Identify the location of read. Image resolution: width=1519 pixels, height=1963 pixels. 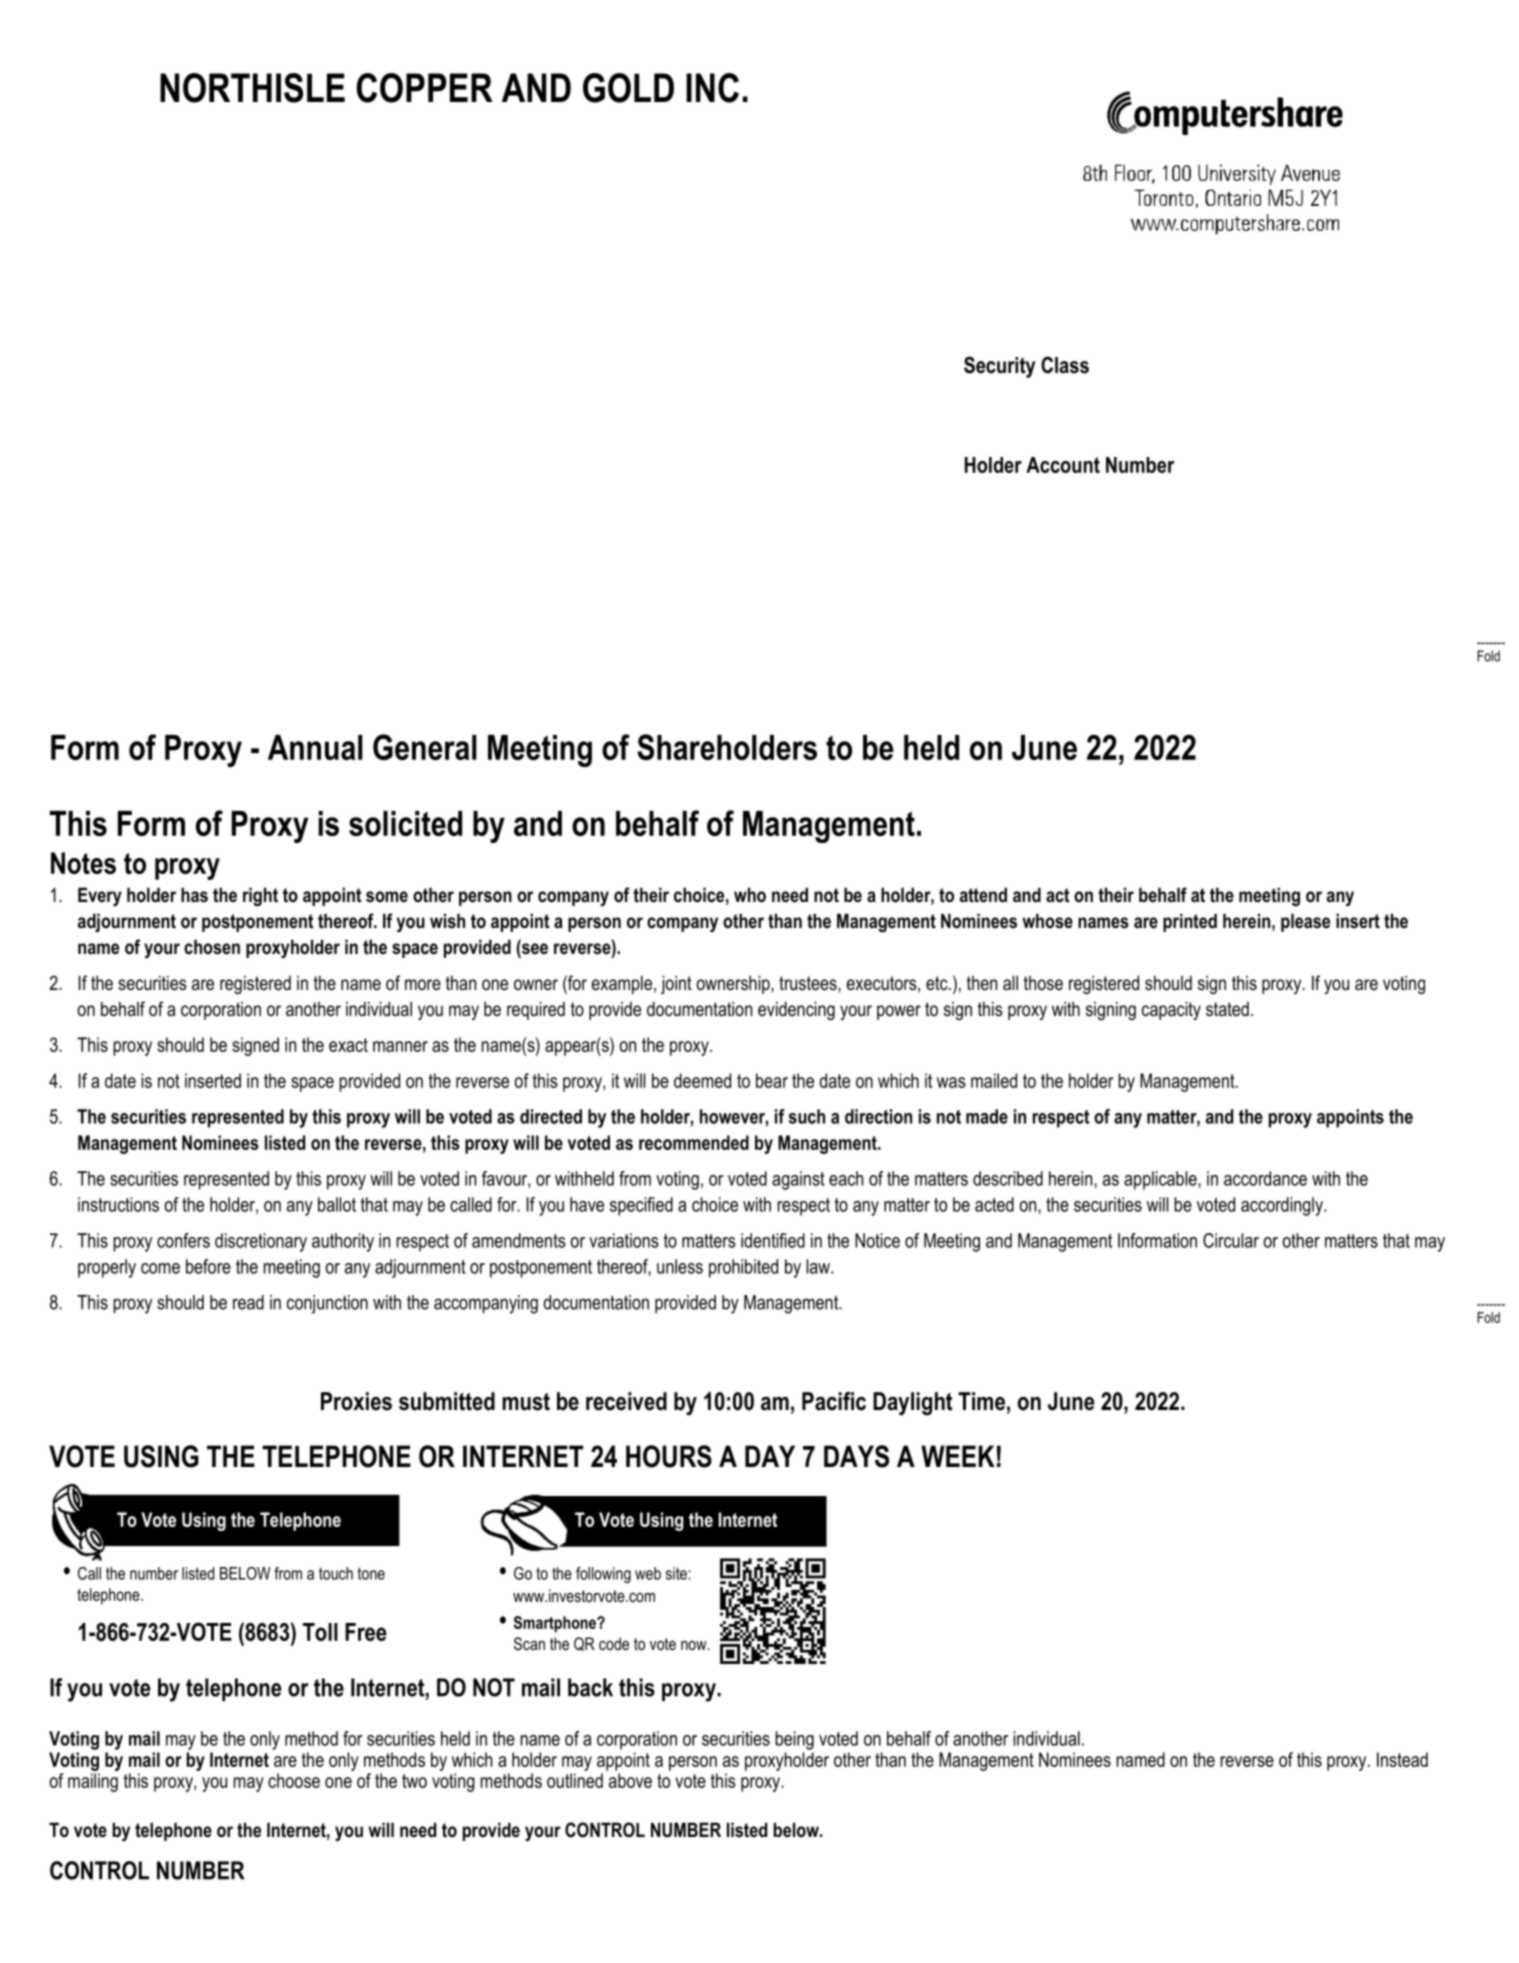
(248, 1302).
